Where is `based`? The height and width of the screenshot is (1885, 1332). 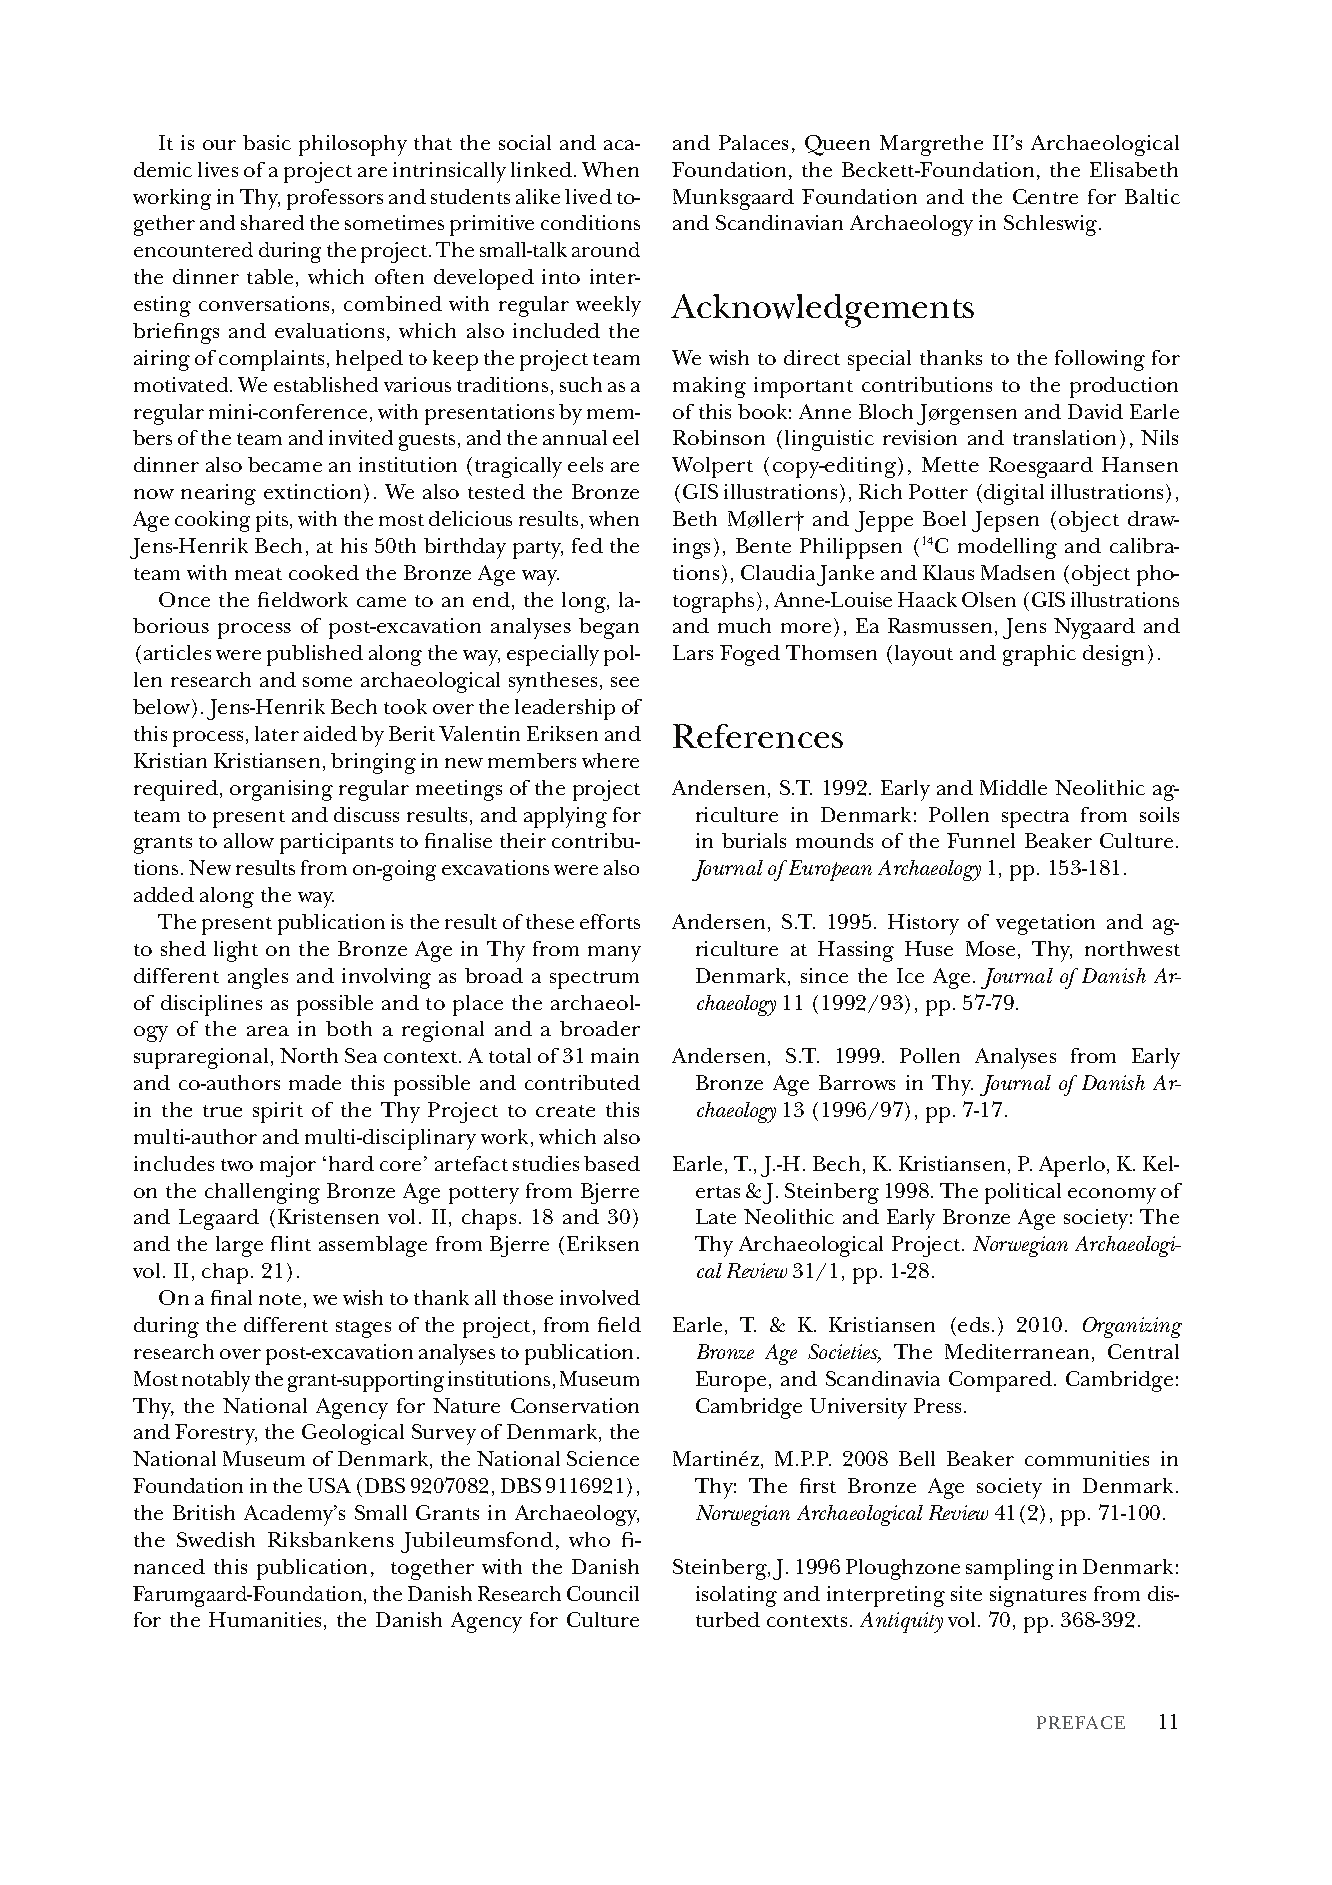
based is located at coordinates (612, 1163).
